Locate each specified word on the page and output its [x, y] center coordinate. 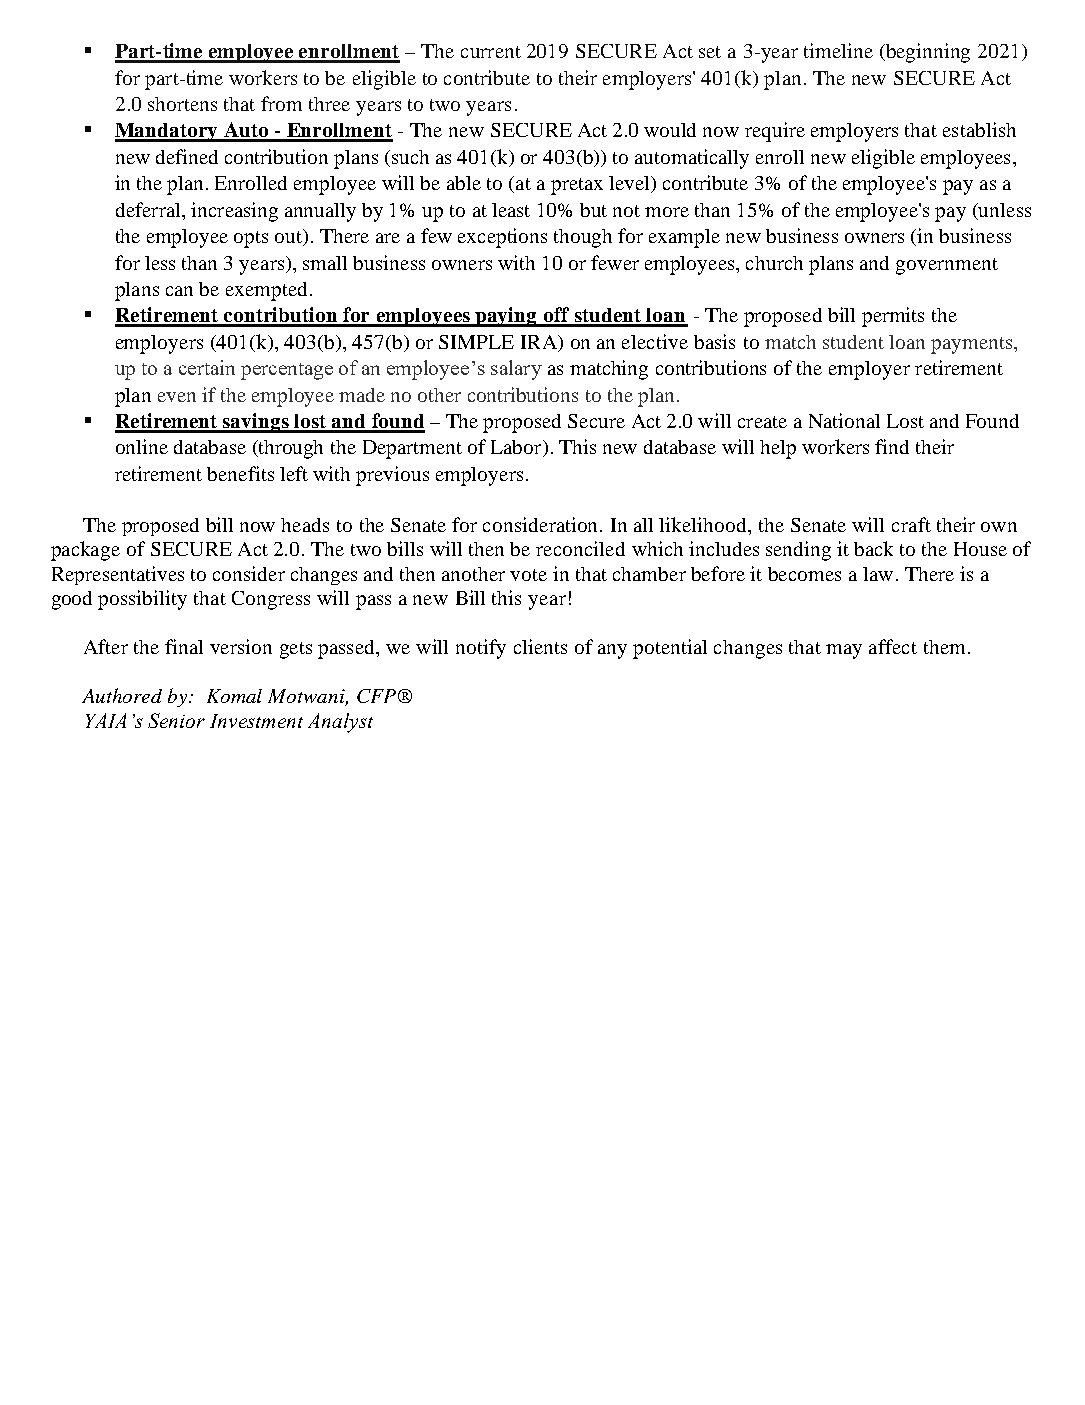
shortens [182, 104]
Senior [176, 720]
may [844, 651]
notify [481, 649]
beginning [927, 53]
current [491, 52]
